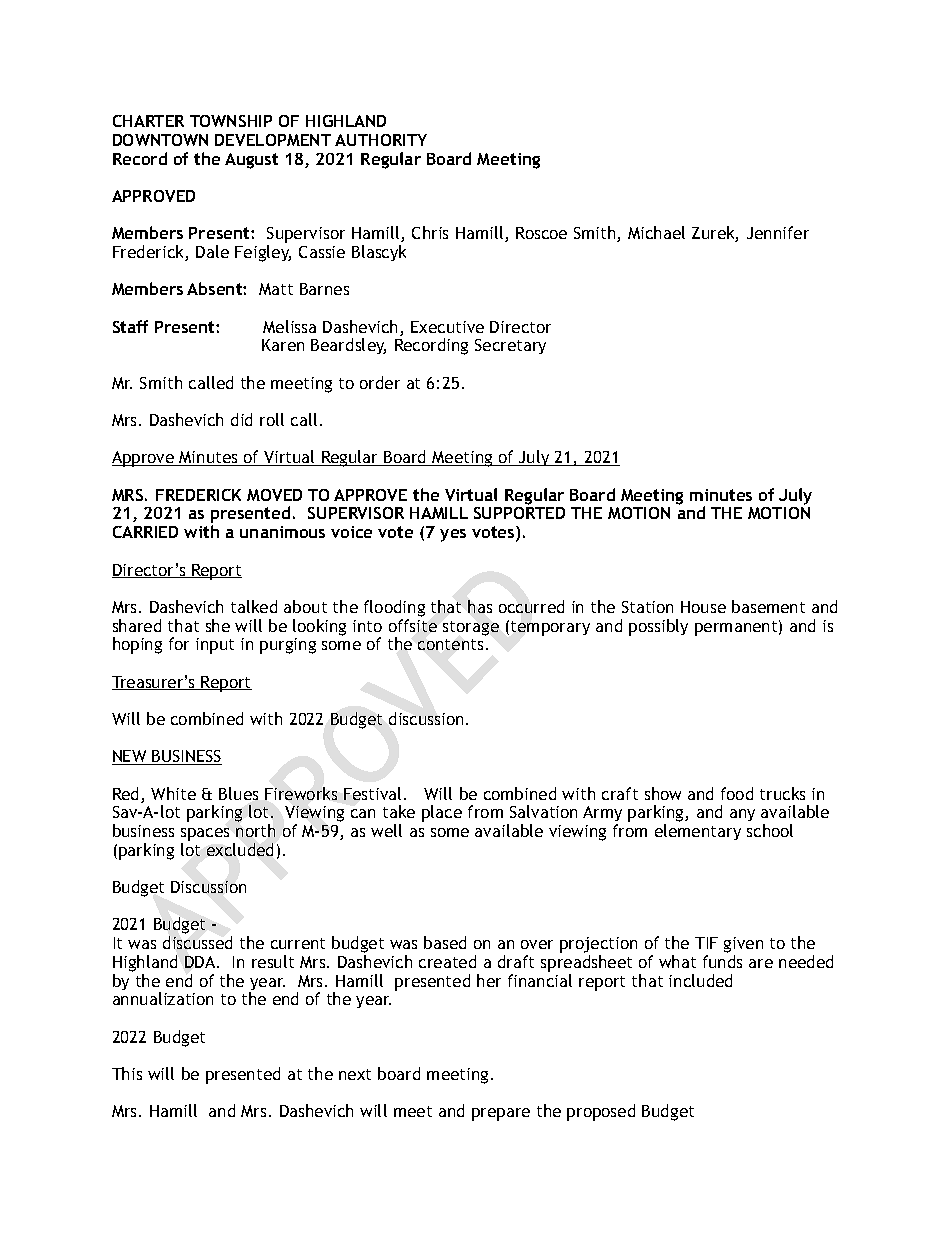 This screenshot has width=952, height=1233. What do you see at coordinates (145, 532) in the screenshot?
I see `CARRIED` at bounding box center [145, 532].
